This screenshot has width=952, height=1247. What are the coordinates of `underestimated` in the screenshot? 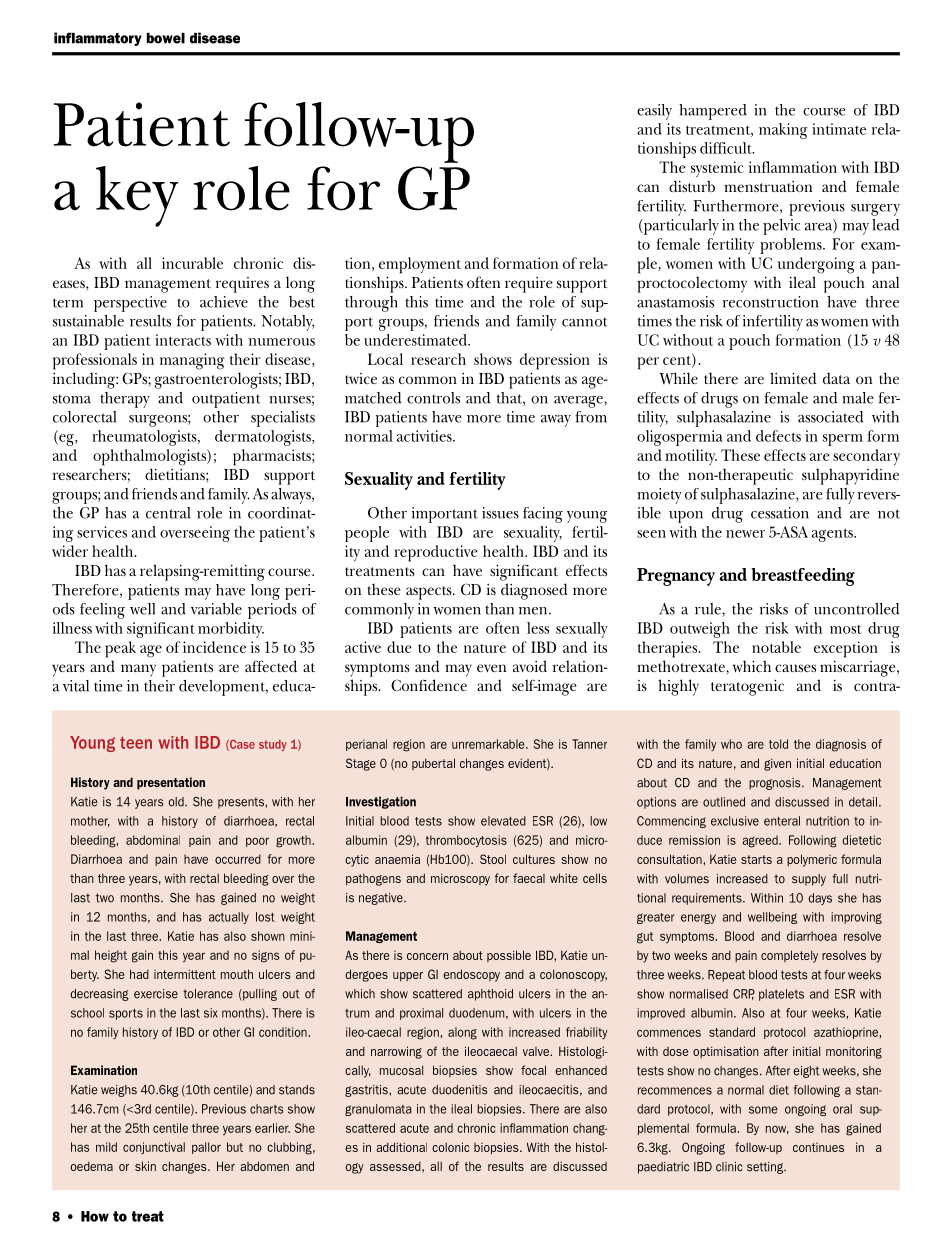 It's located at (416, 340).
